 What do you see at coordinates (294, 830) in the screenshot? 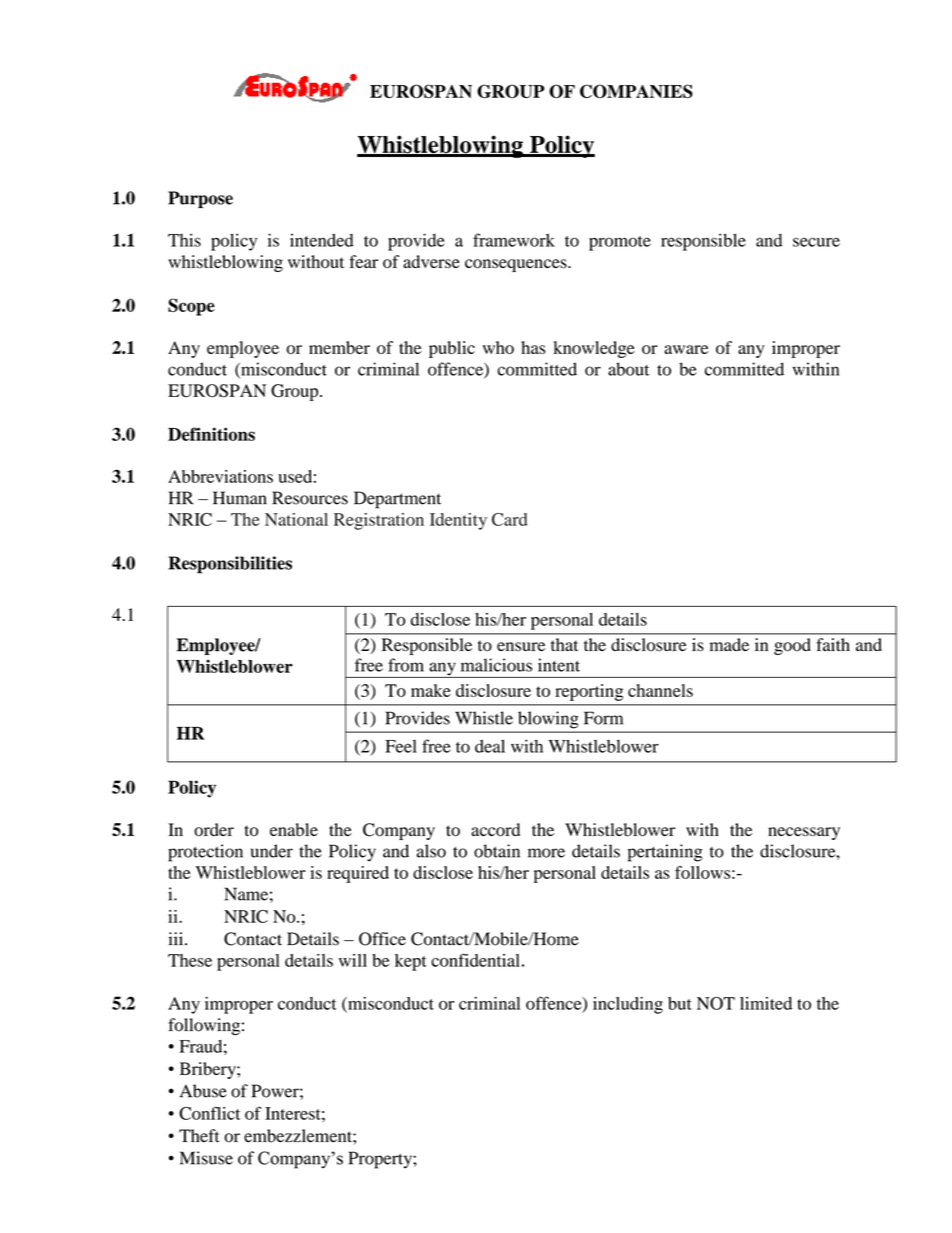
I see `enable` at bounding box center [294, 830].
